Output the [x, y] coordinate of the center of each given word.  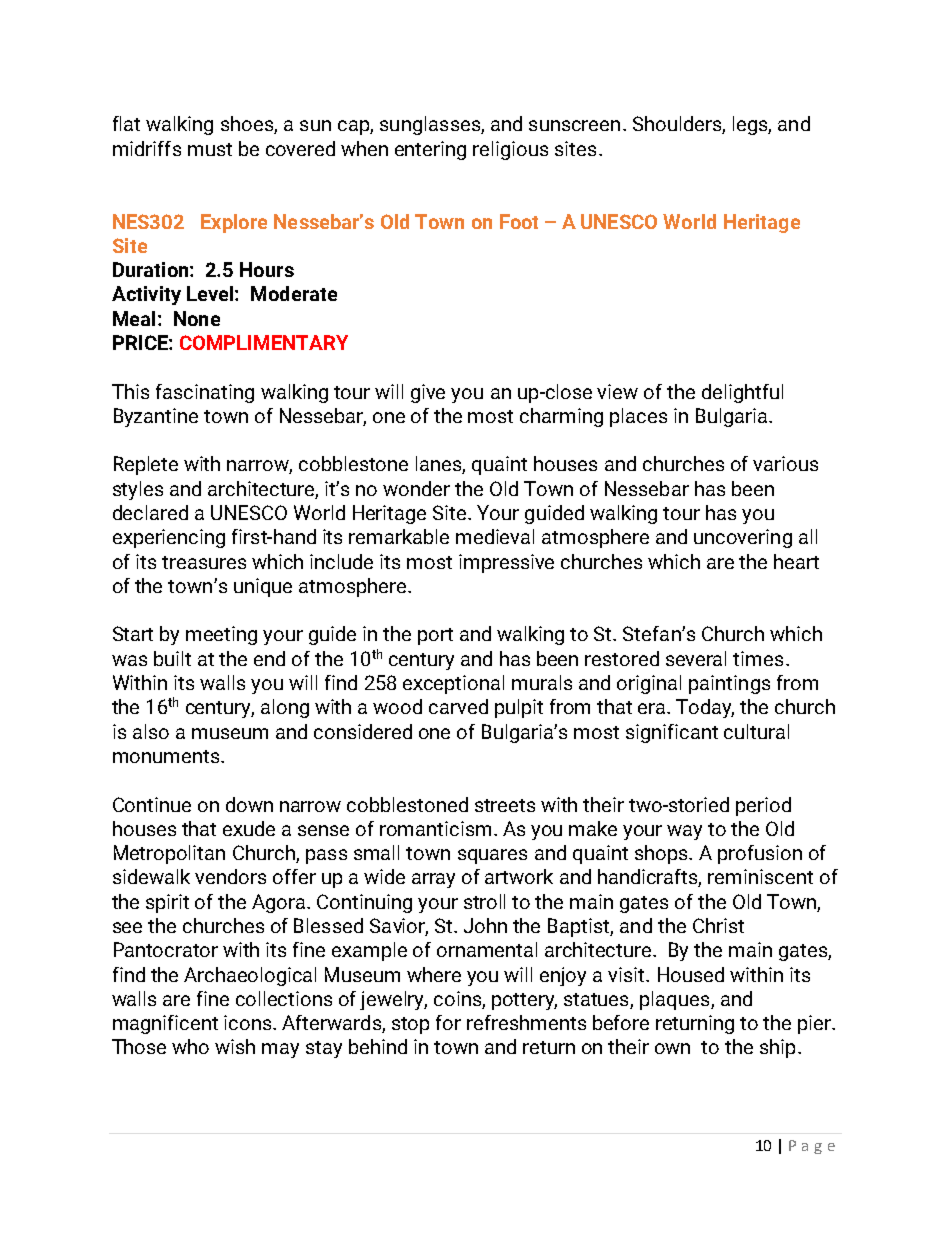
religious [510, 150]
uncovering [743, 538]
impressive [506, 563]
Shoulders [678, 125]
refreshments [526, 1022]
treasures [204, 562]
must [210, 149]
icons [249, 1022]
